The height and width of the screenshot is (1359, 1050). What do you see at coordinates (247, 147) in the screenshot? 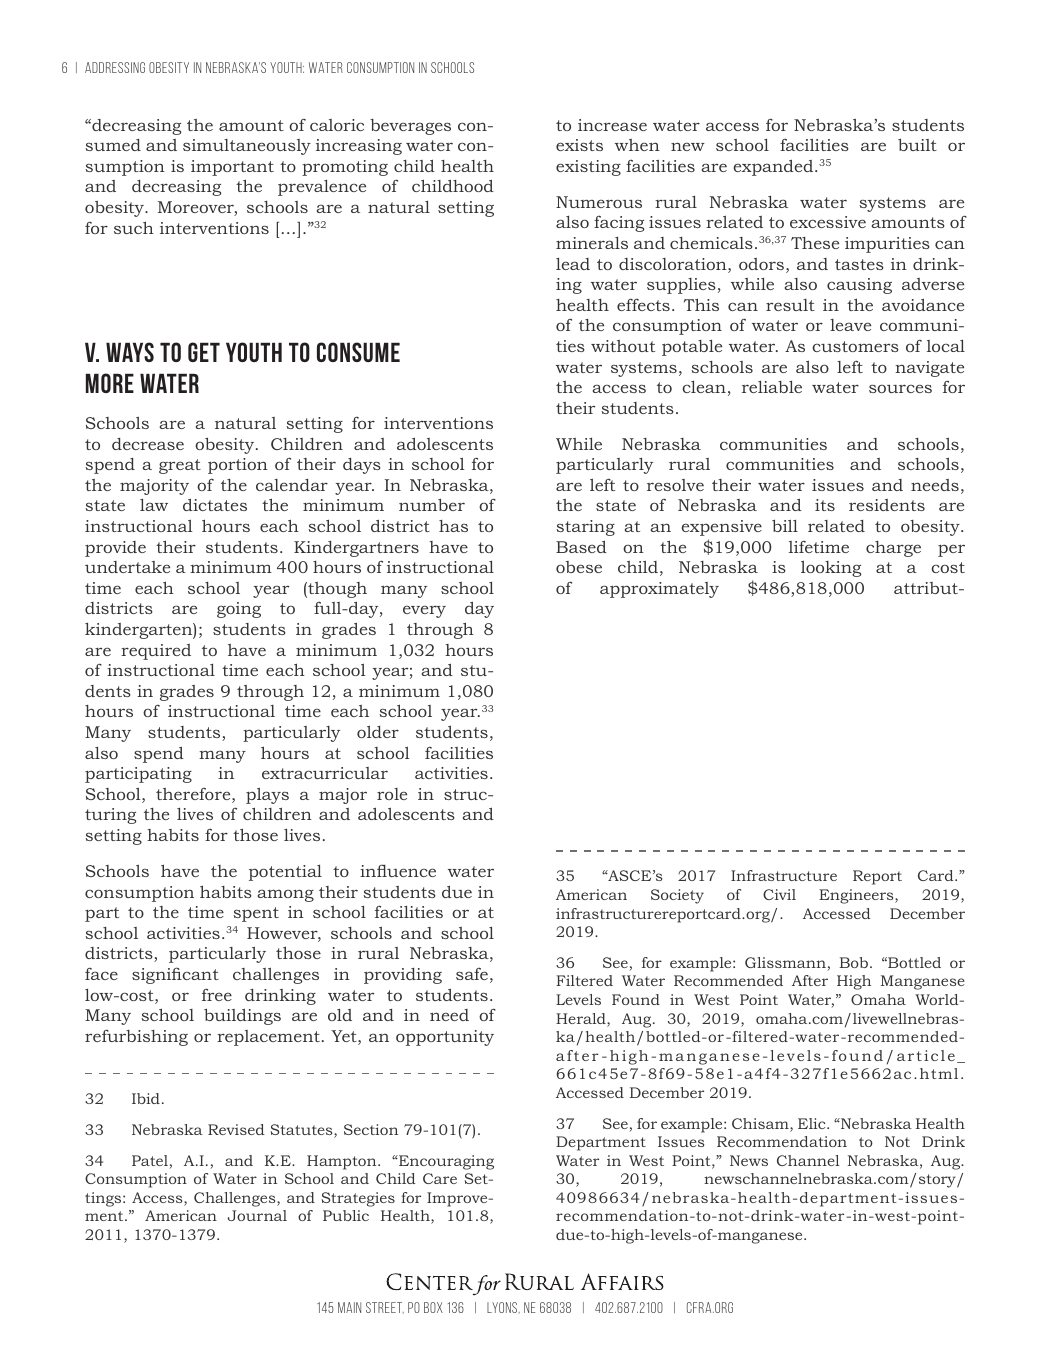
I see `simultaneously` at bounding box center [247, 147].
